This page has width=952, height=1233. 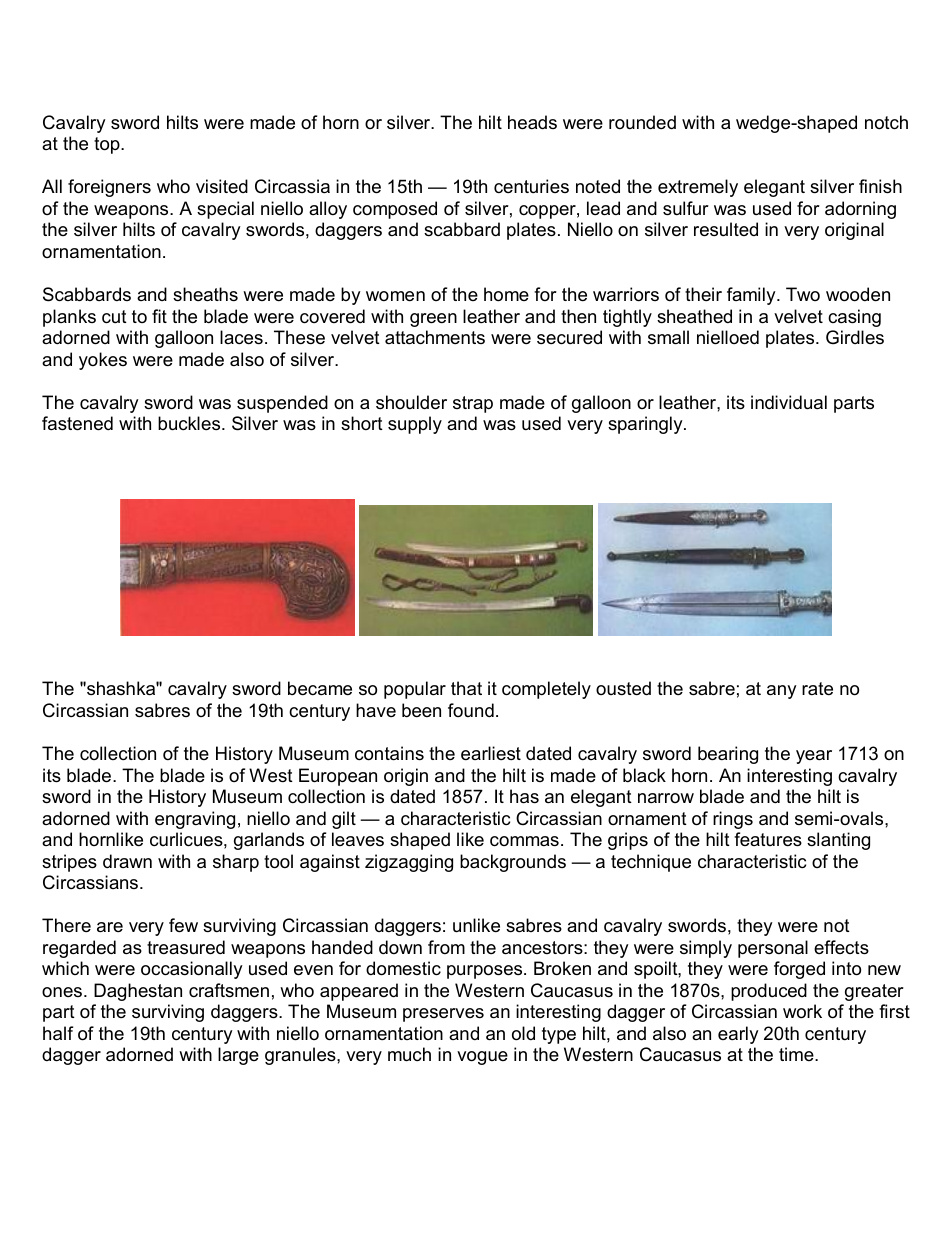 I want to click on earliest, so click(x=491, y=753).
